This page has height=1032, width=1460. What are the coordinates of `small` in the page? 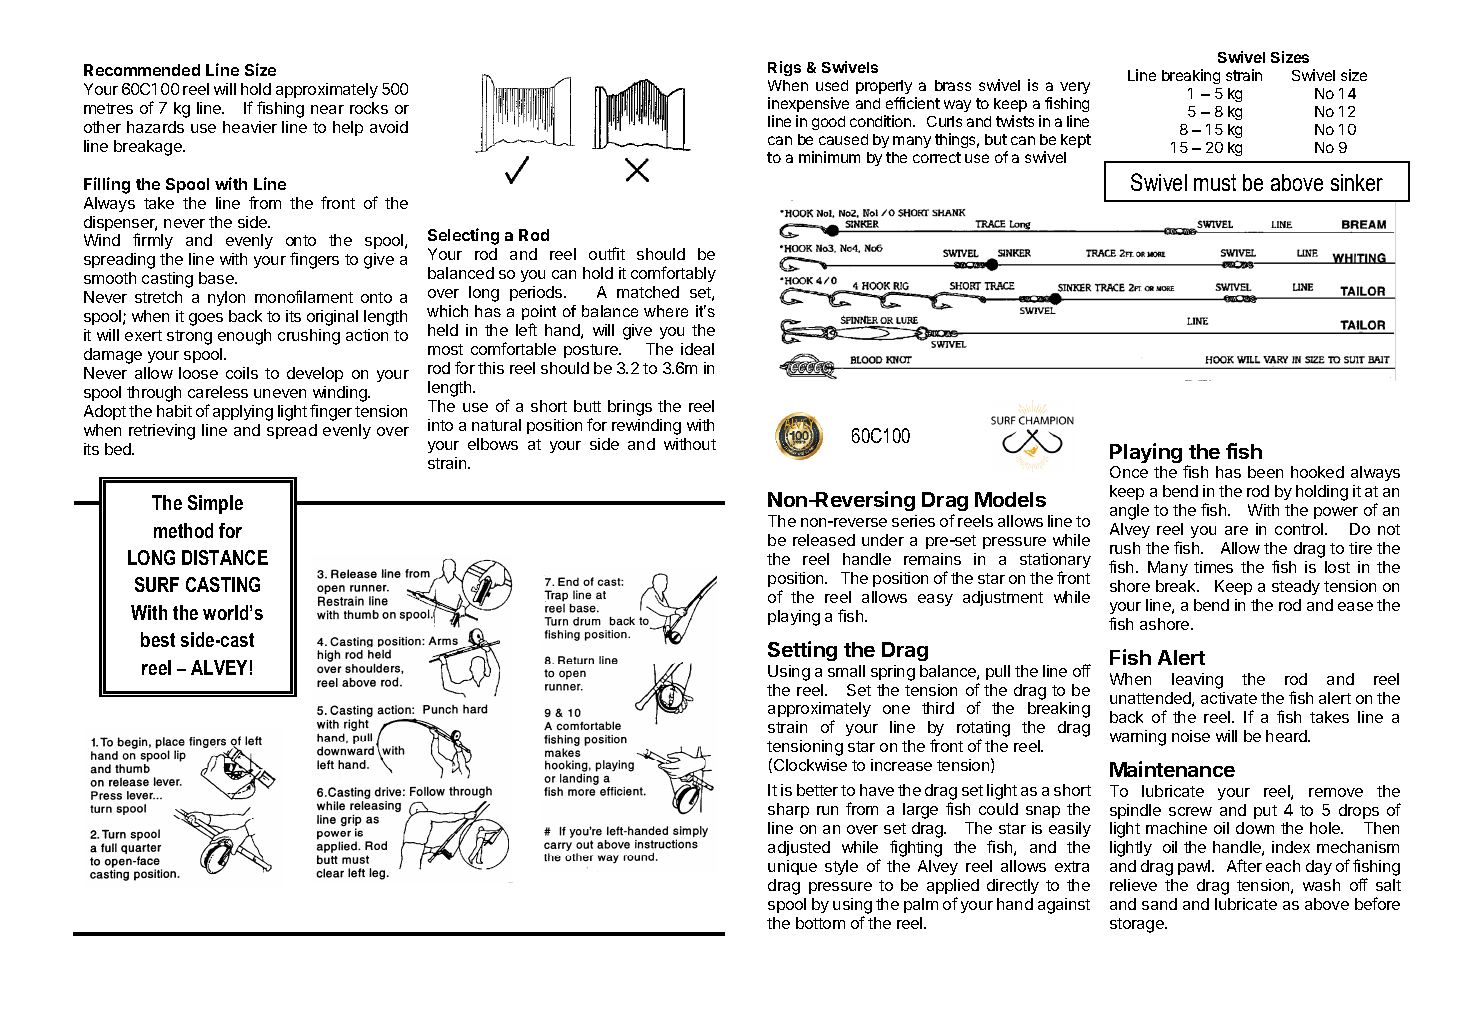 It's located at (846, 671).
